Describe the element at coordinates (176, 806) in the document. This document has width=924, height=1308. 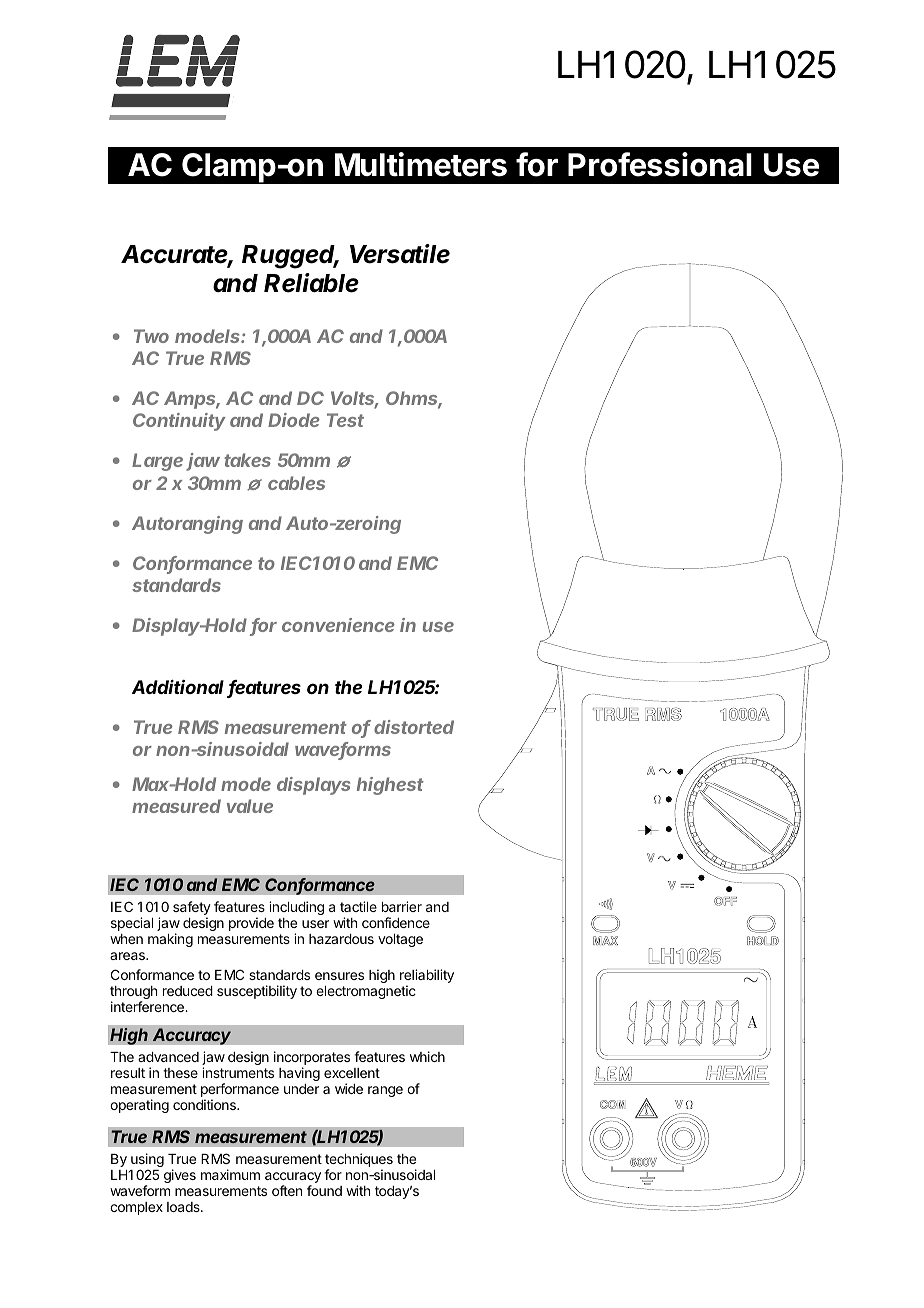
I see `measured` at that location.
